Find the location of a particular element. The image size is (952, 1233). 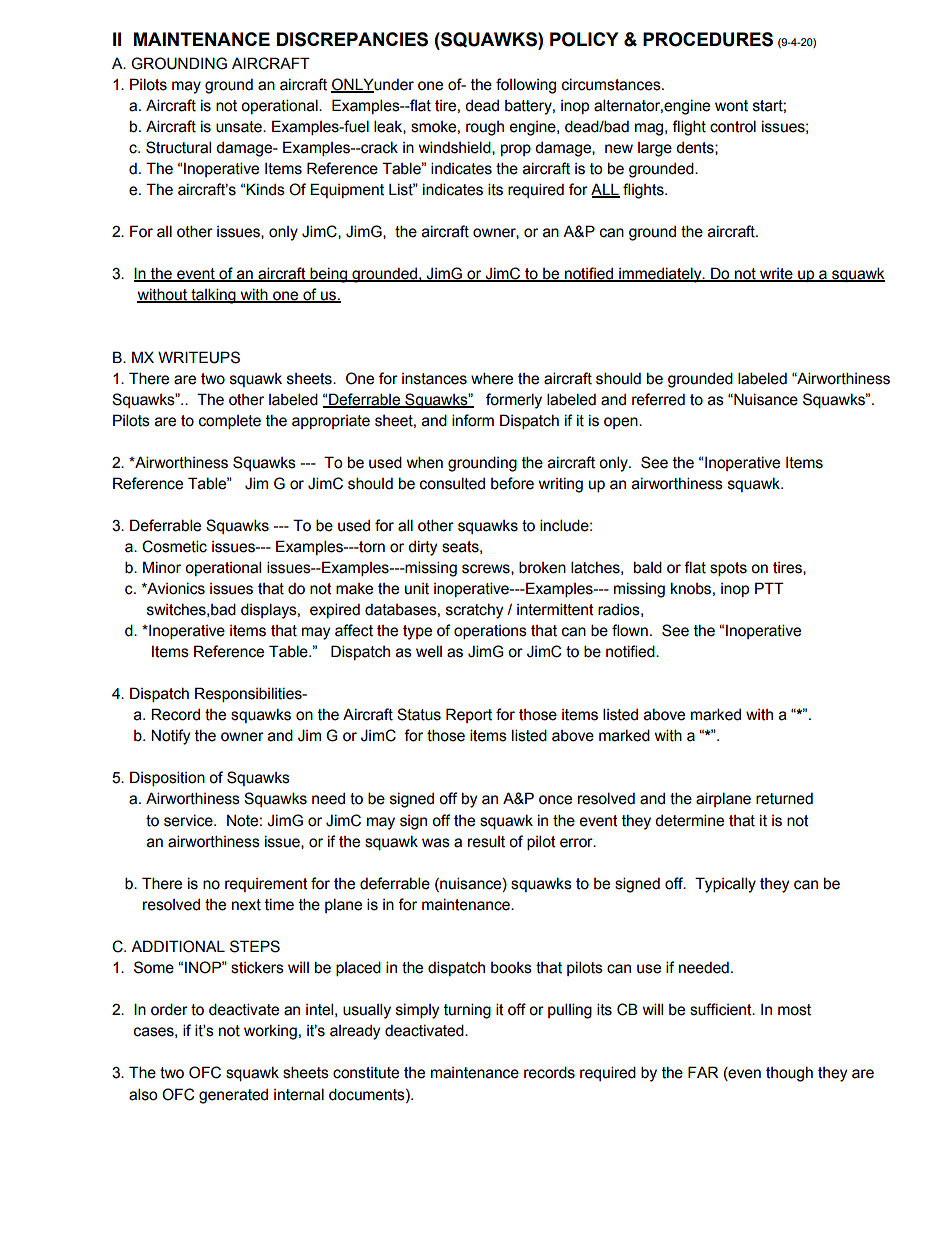

generated is located at coordinates (233, 1096).
